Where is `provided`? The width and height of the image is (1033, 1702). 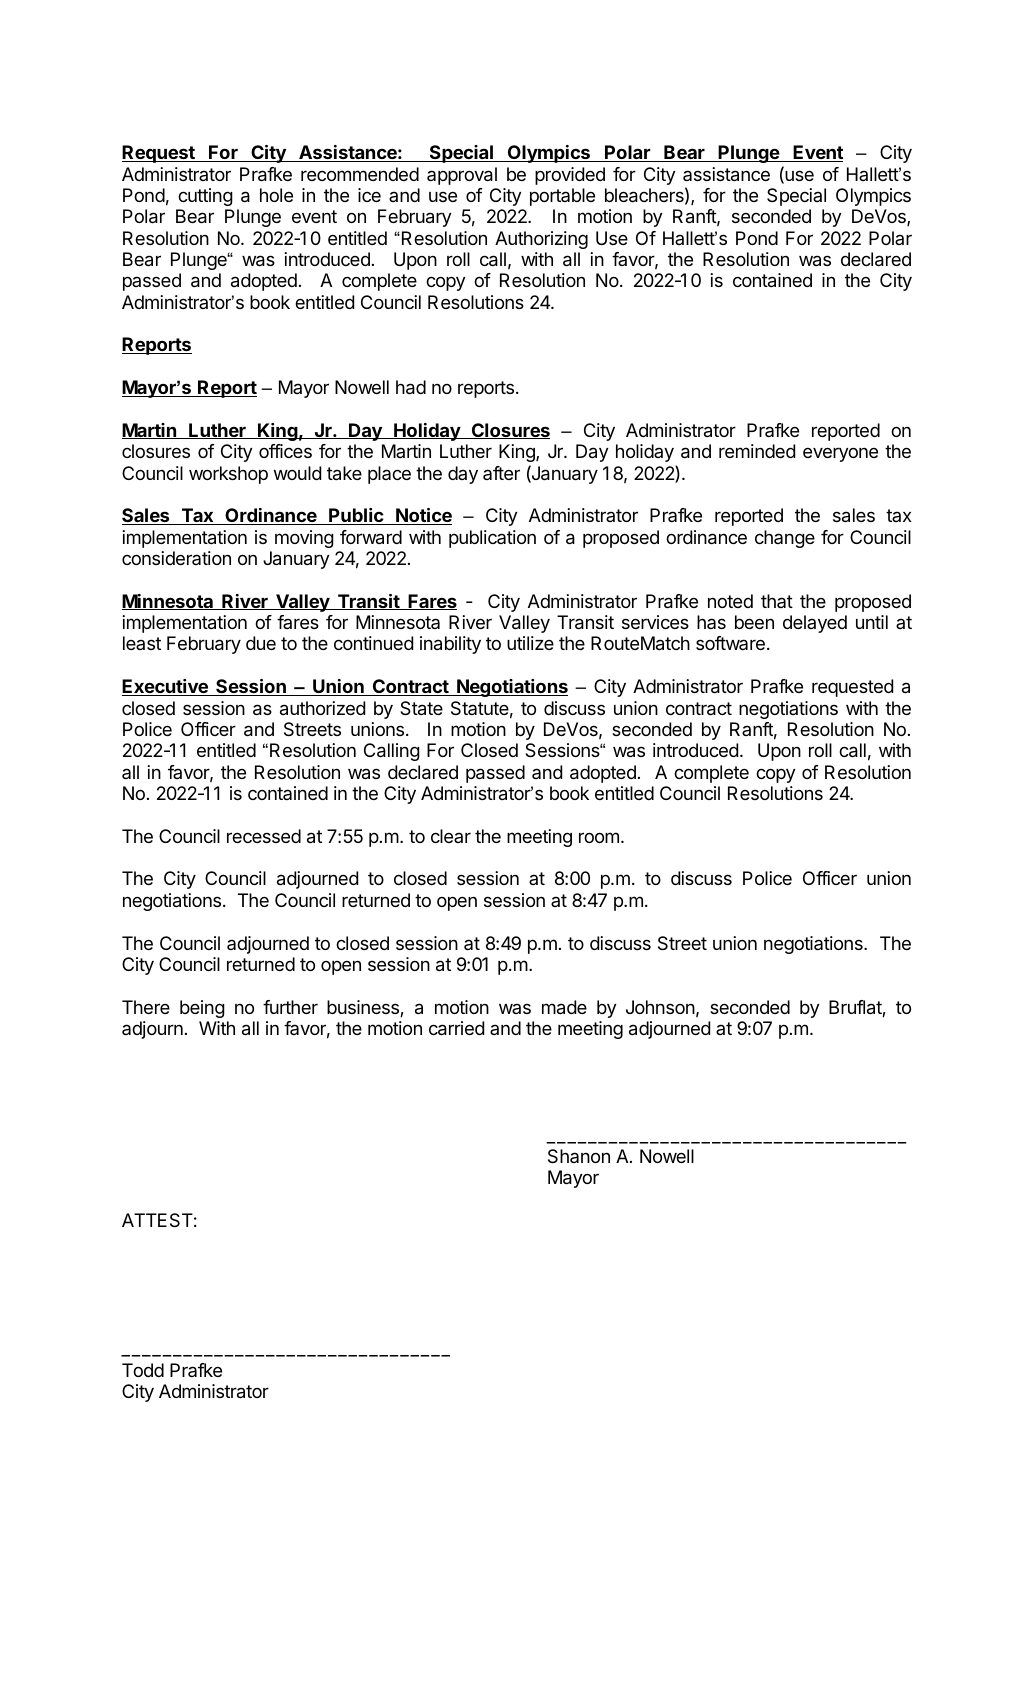 provided is located at coordinates (570, 176).
